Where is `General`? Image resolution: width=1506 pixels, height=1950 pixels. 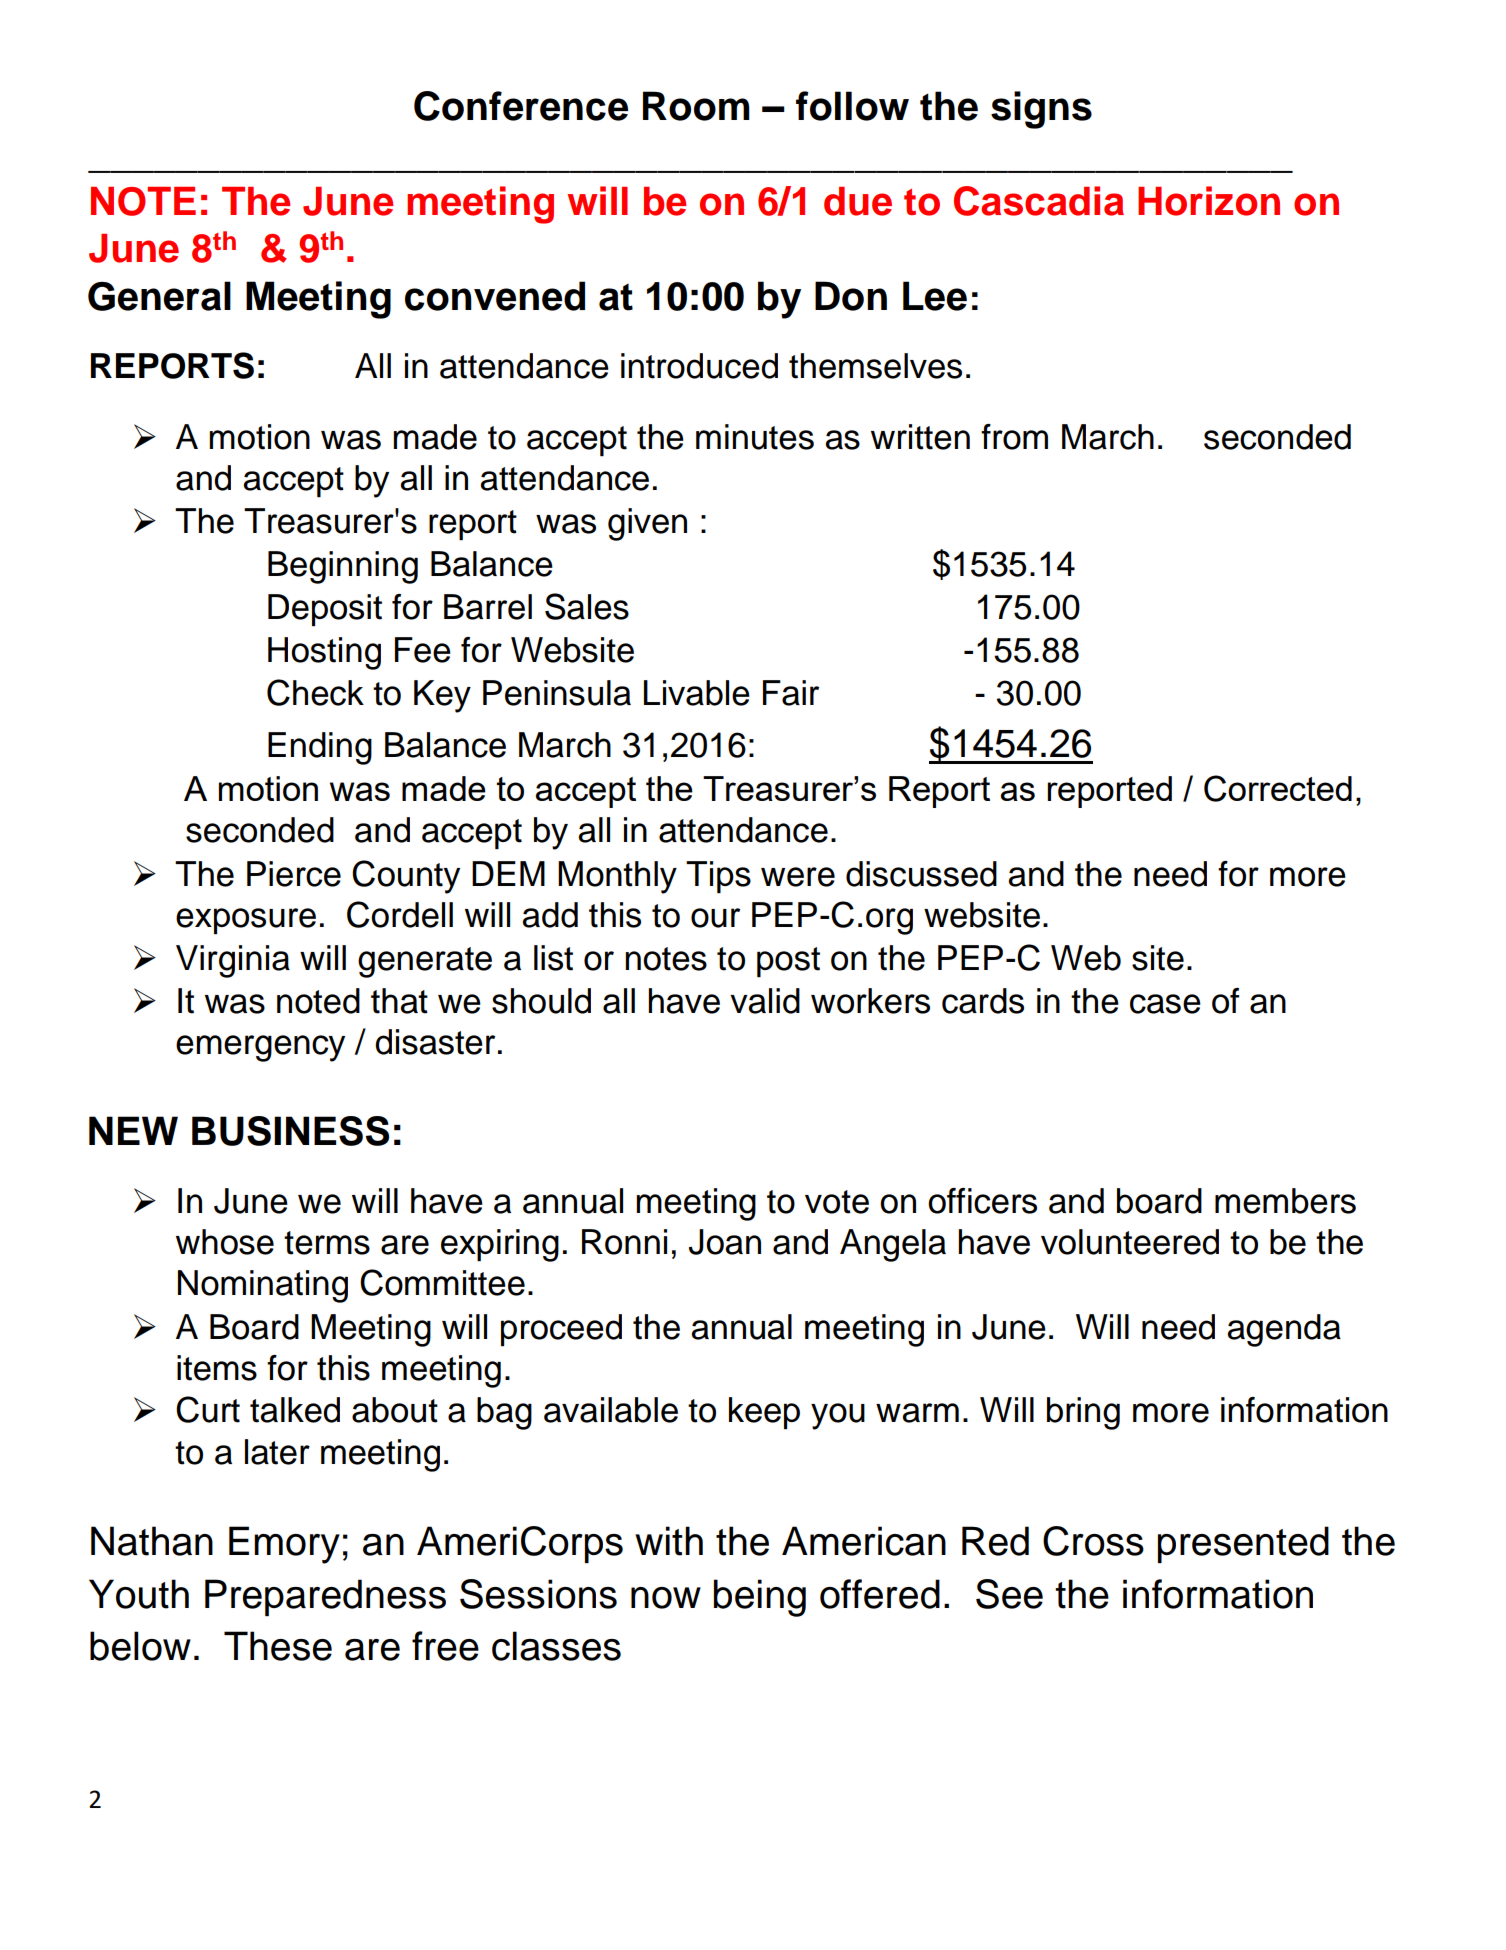
General is located at coordinates (159, 296).
